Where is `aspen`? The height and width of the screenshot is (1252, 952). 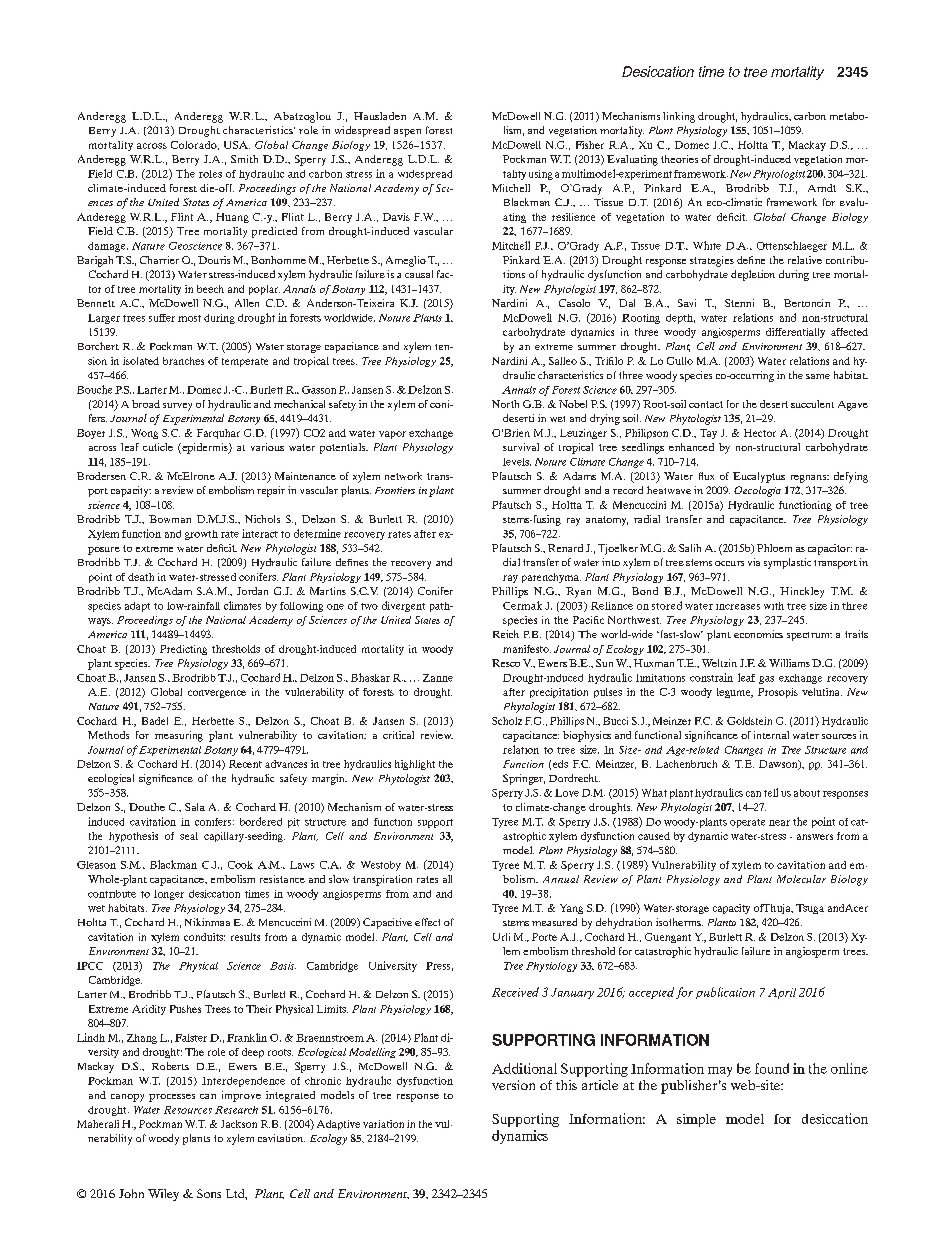 aspen is located at coordinates (407, 133).
